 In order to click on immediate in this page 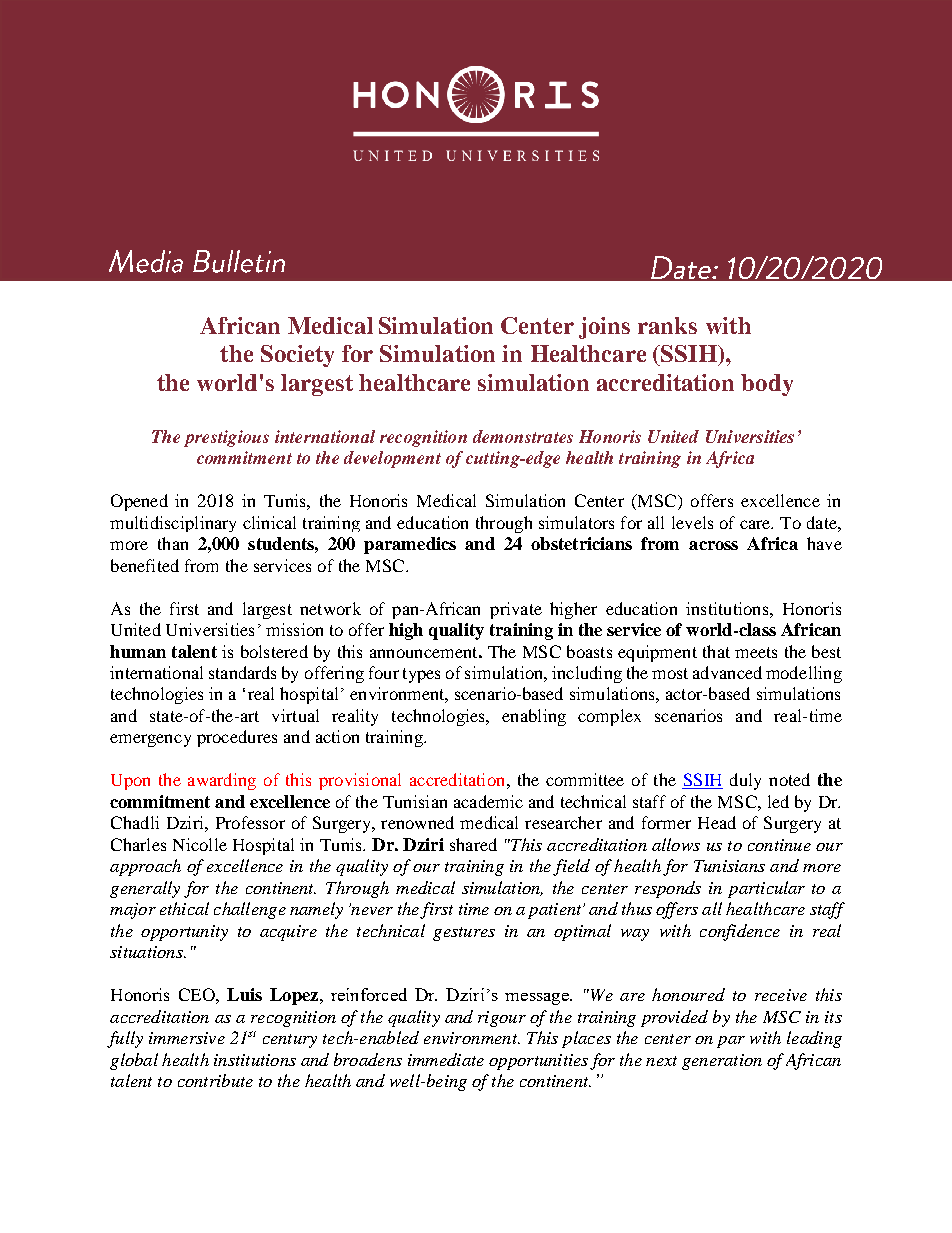, I will do `click(446, 1059)`.
